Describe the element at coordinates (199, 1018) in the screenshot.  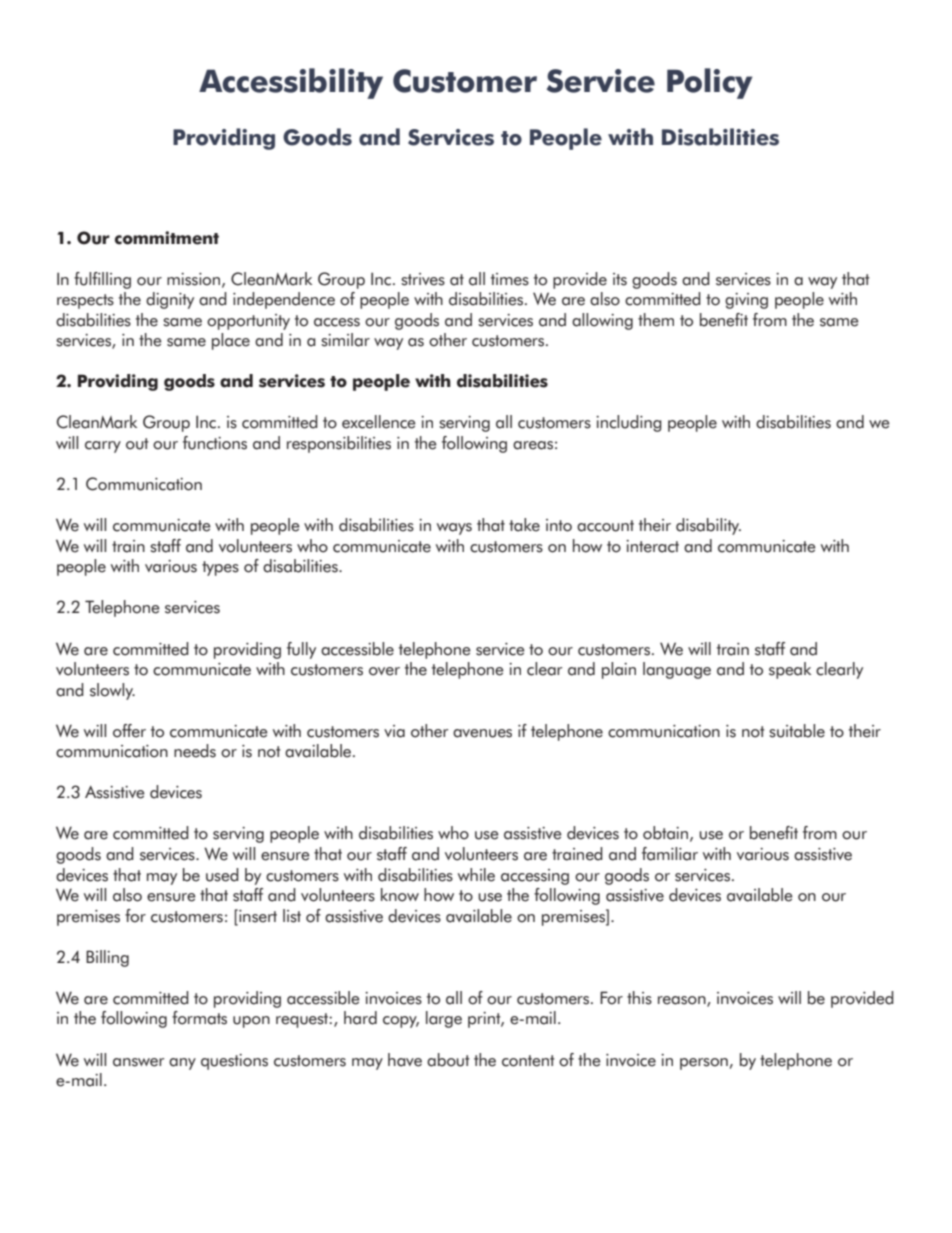
I see `formats` at that location.
